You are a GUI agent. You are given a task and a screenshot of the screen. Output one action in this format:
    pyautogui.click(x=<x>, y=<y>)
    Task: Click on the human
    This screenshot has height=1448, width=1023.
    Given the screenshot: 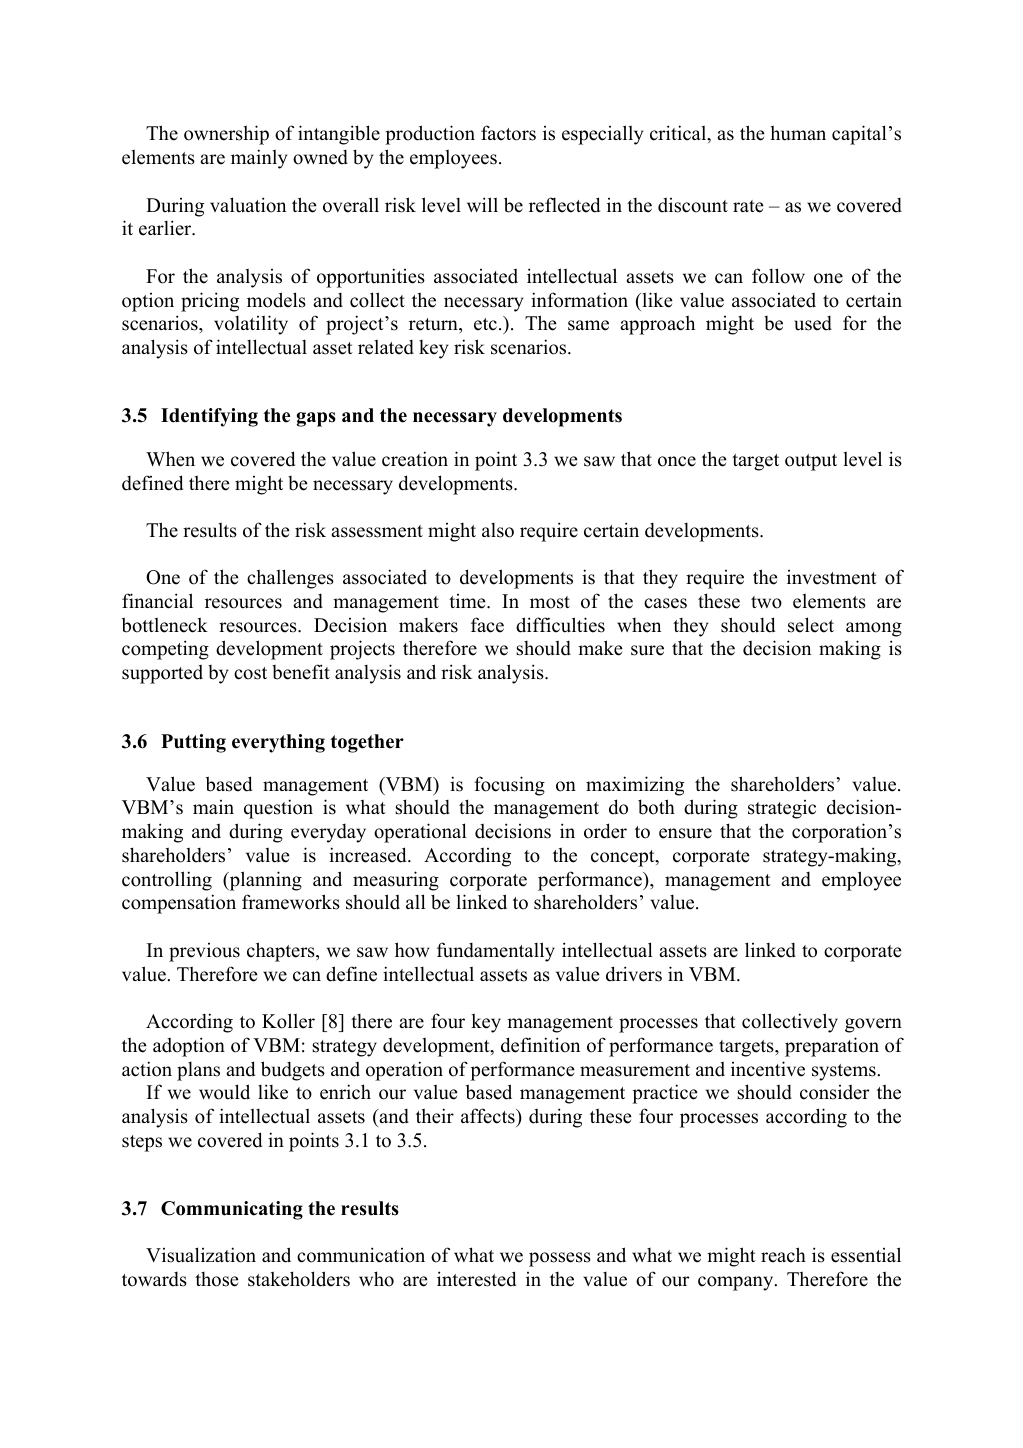 What is the action you would take?
    pyautogui.click(x=798, y=133)
